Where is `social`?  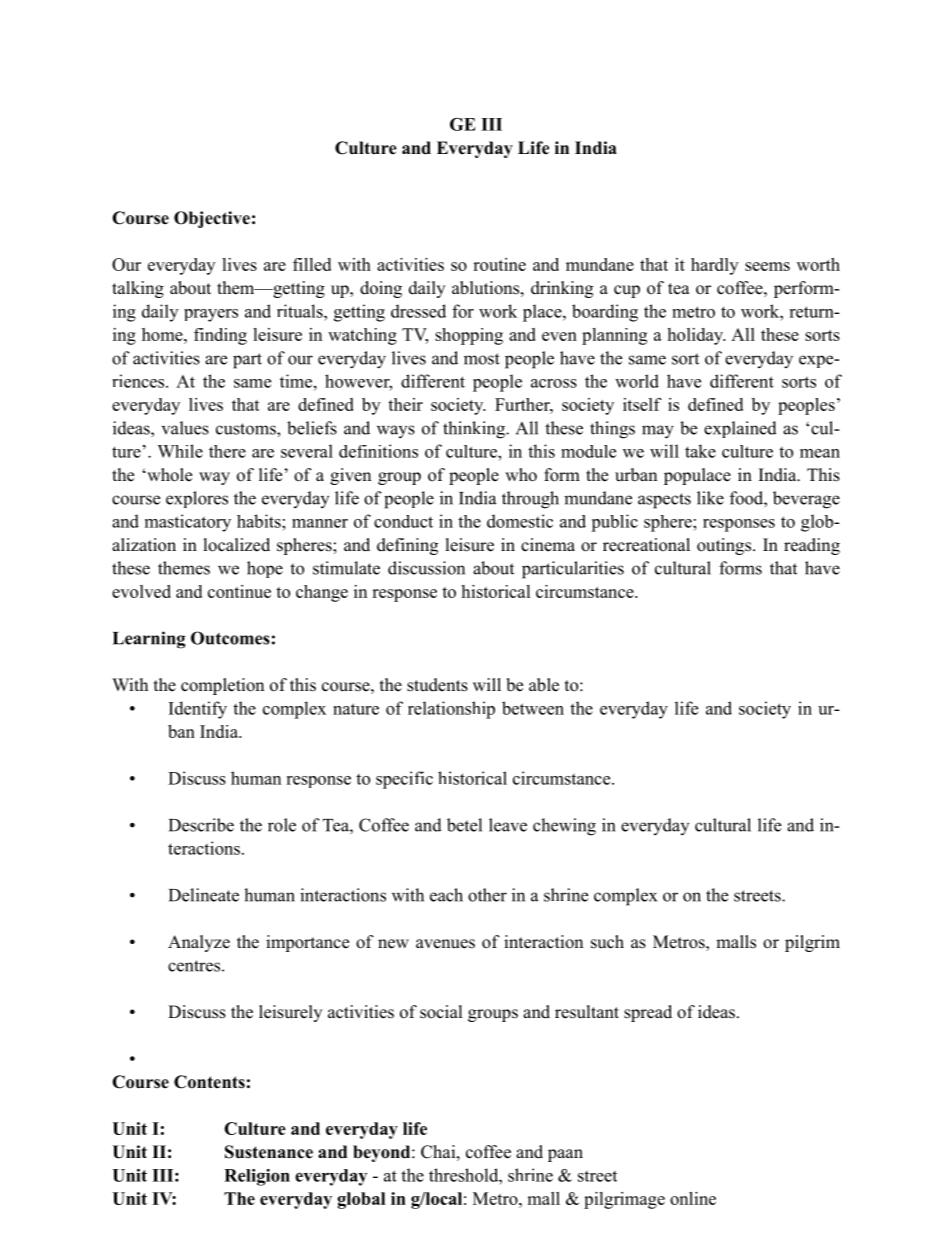 social is located at coordinates (441, 1012).
